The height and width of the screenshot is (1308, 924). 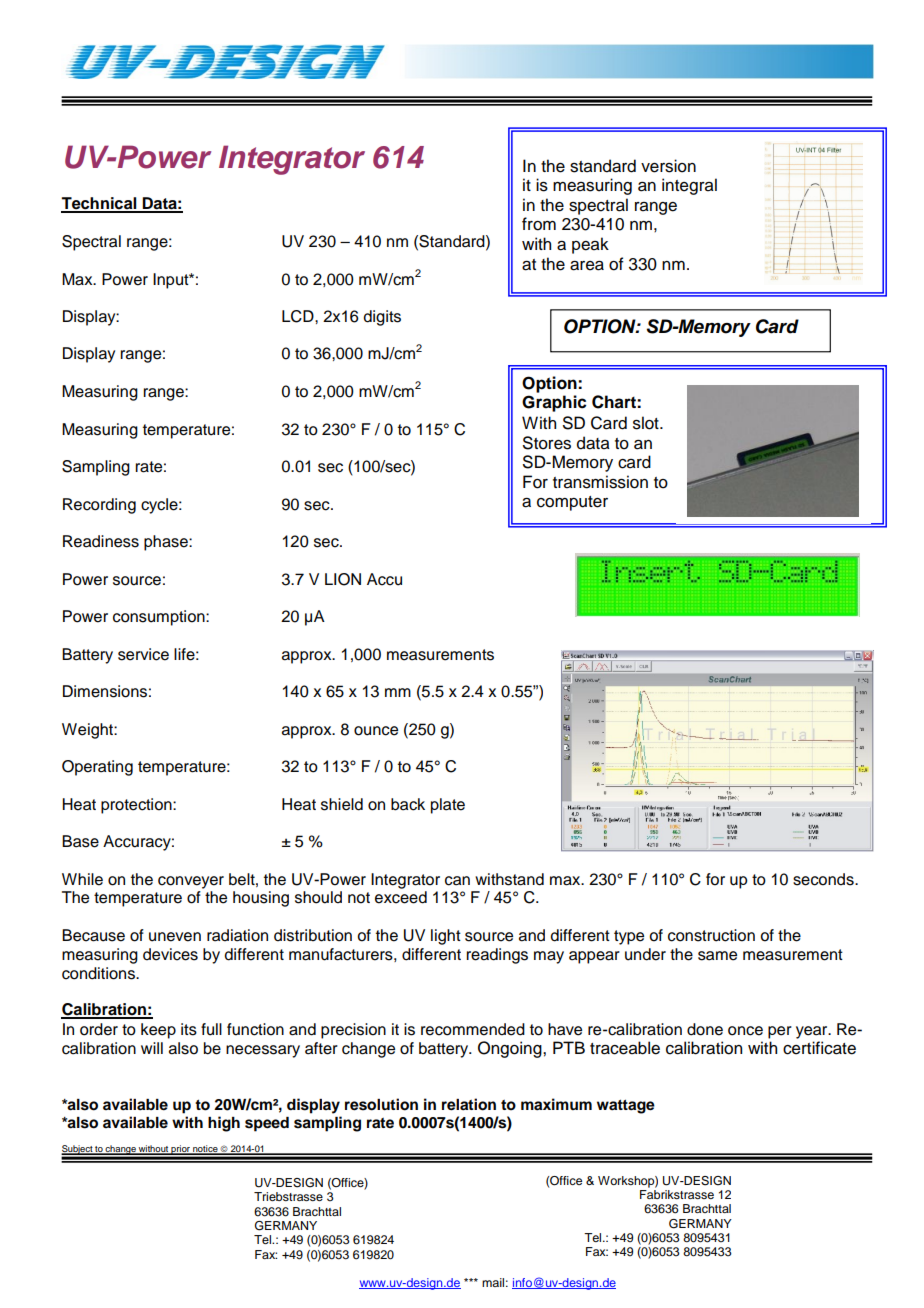 What do you see at coordinates (824, 879) in the screenshot?
I see `seconds` at bounding box center [824, 879].
